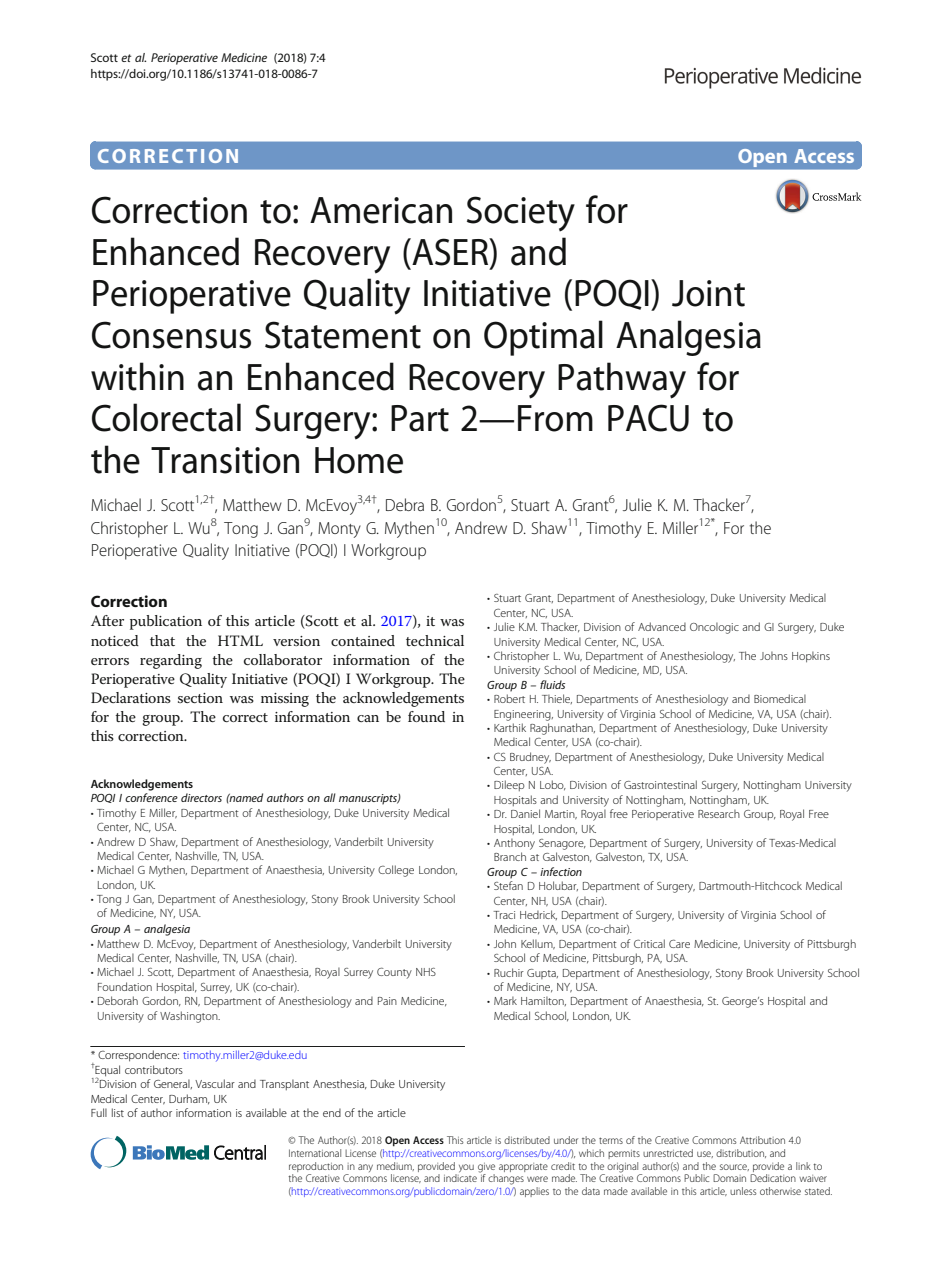 Image resolution: width=952 pixels, height=1265 pixels. Describe the element at coordinates (171, 335) in the document. I see `Consensus` at that location.
